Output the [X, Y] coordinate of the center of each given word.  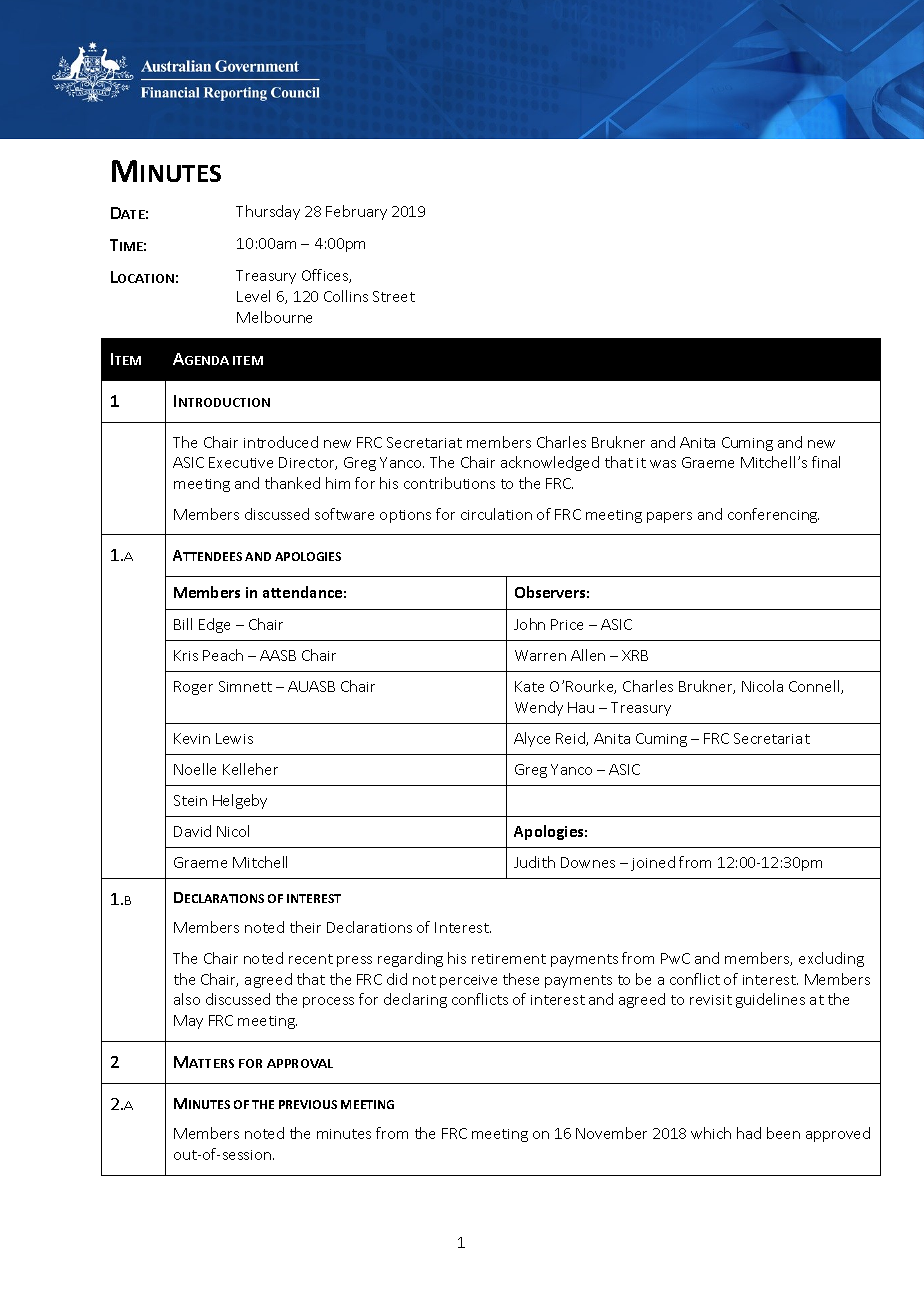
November [611, 1133]
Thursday [268, 212]
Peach [223, 655]
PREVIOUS [308, 1104]
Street [394, 296]
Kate [529, 686]
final [826, 462]
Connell [815, 687]
